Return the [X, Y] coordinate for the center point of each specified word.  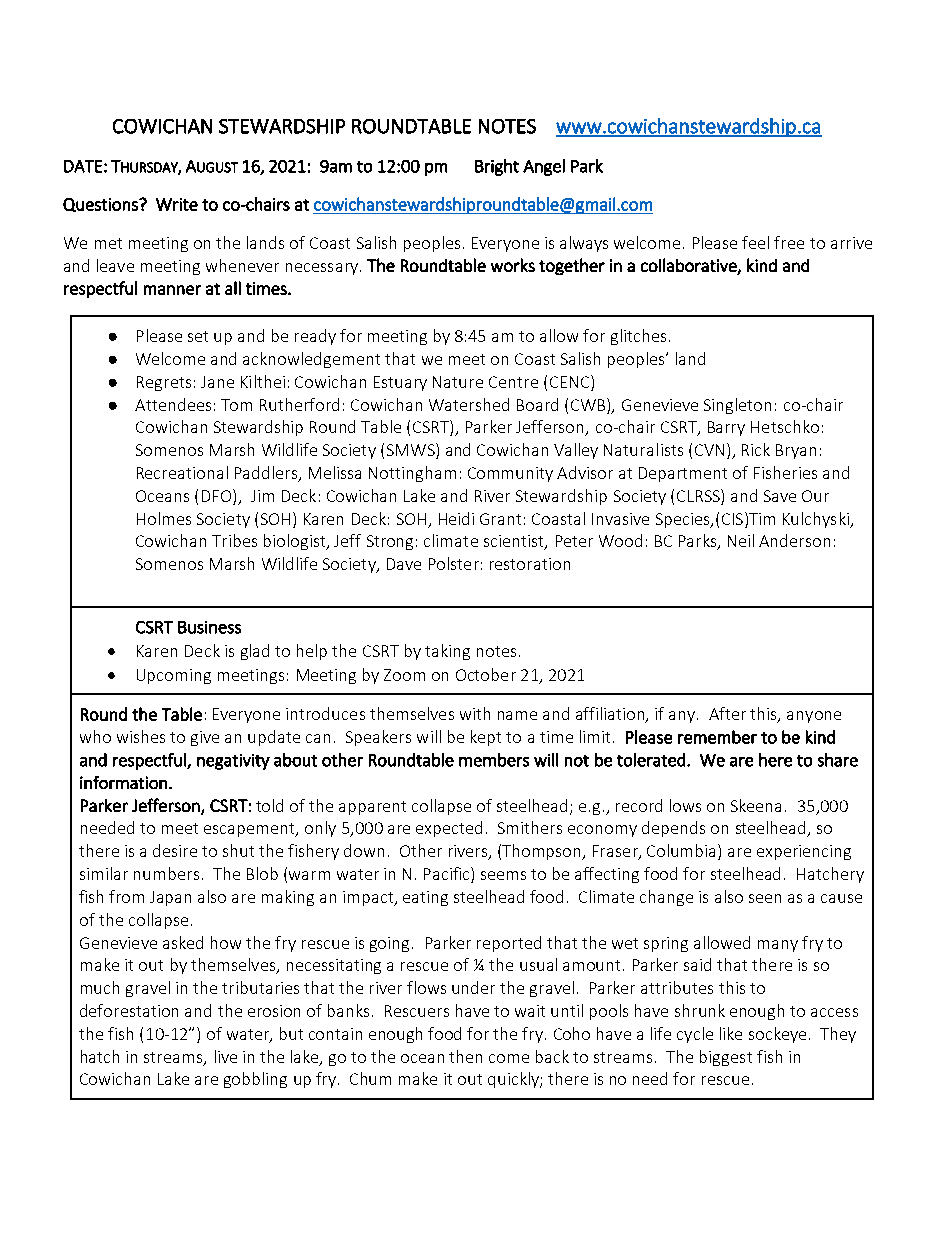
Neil [741, 540]
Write [177, 204]
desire [175, 850]
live [226, 1056]
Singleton [737, 406]
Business [209, 627]
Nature [458, 382]
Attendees [173, 404]
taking [447, 652]
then [465, 1056]
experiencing [804, 852]
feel [755, 242]
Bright [497, 167]
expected [449, 829]
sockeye [777, 1035]
